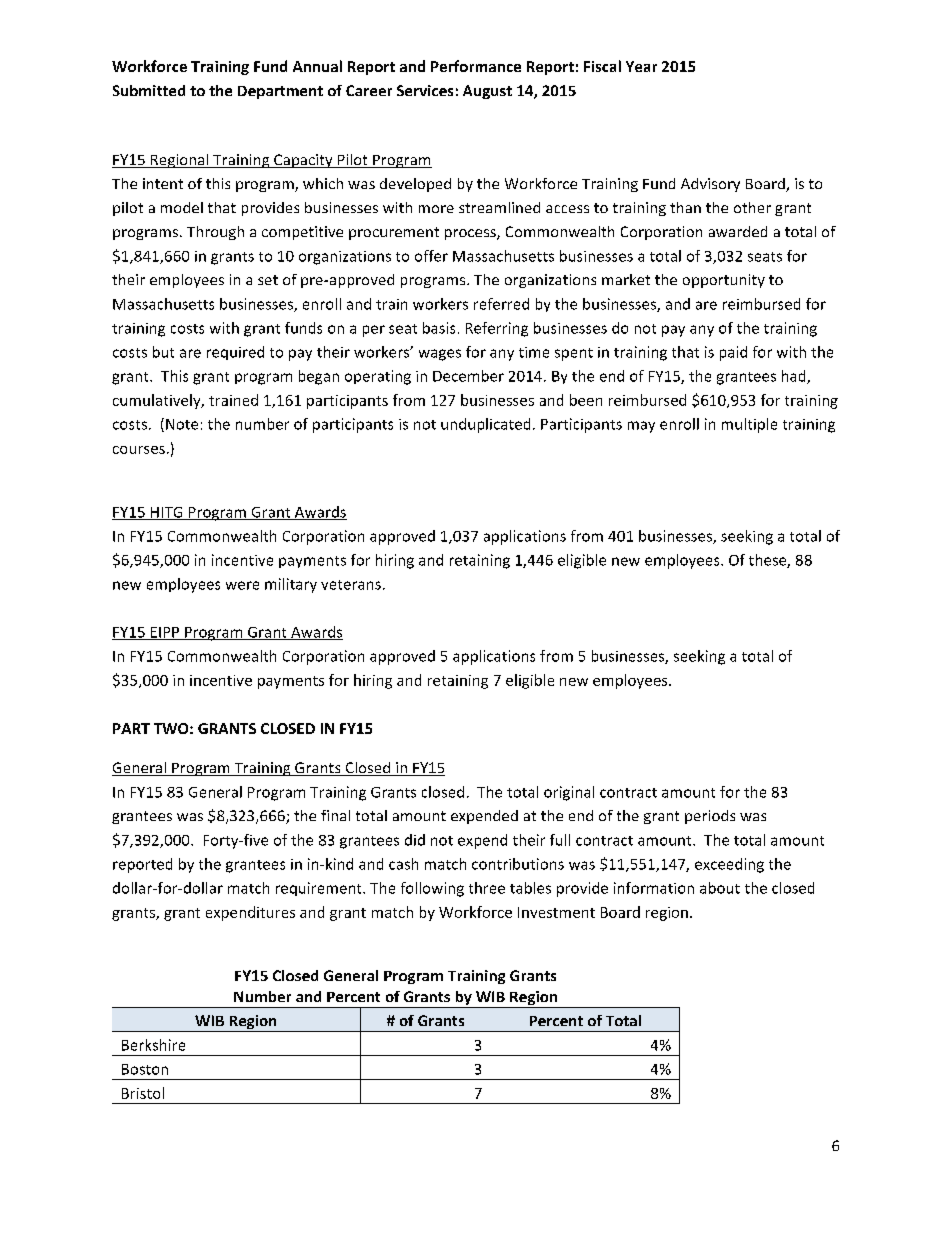 The image size is (952, 1233). I want to click on Submitted, so click(149, 90).
